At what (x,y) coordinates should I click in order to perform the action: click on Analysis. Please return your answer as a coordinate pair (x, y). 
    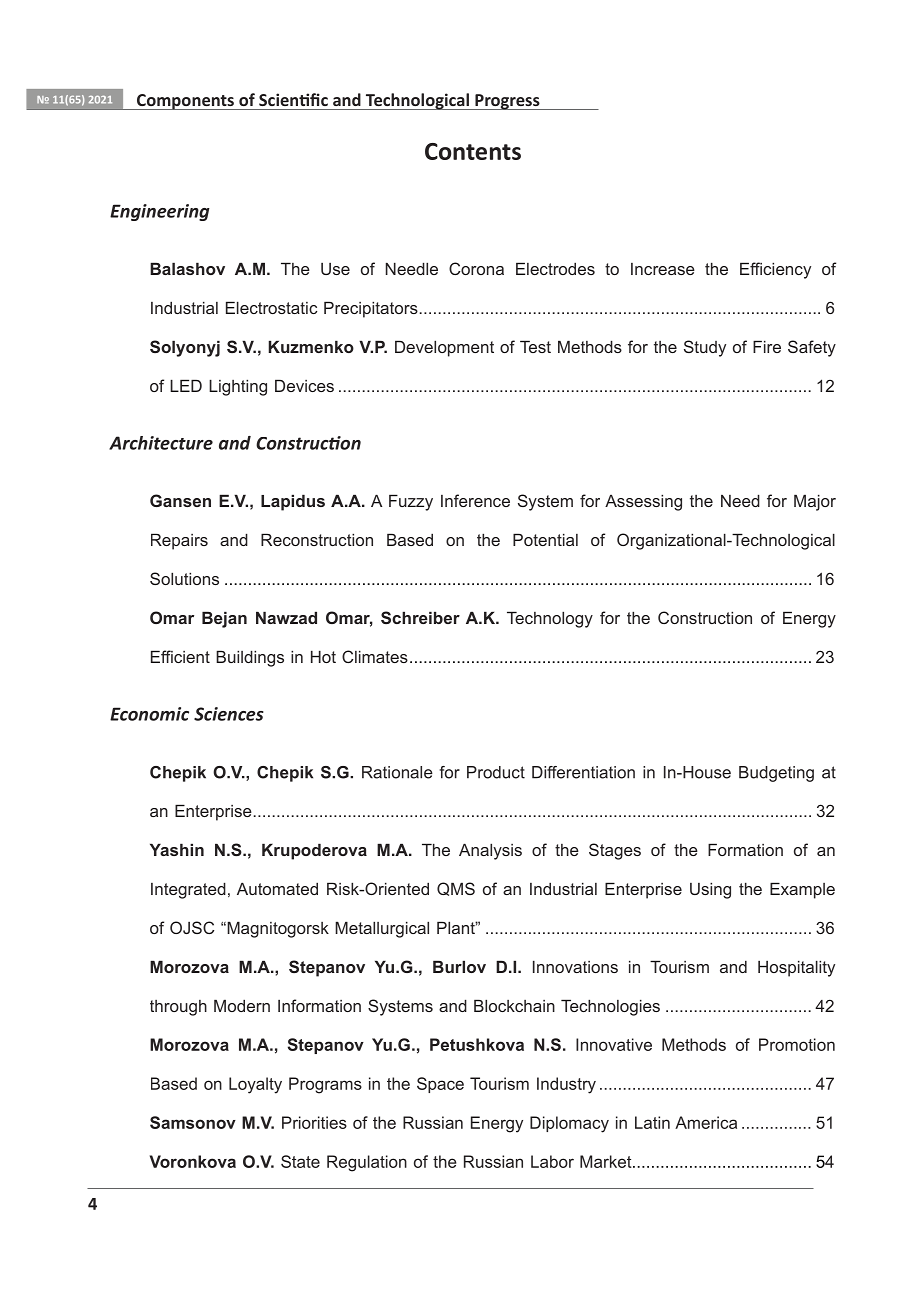
    Looking at the image, I should click on (490, 851).
